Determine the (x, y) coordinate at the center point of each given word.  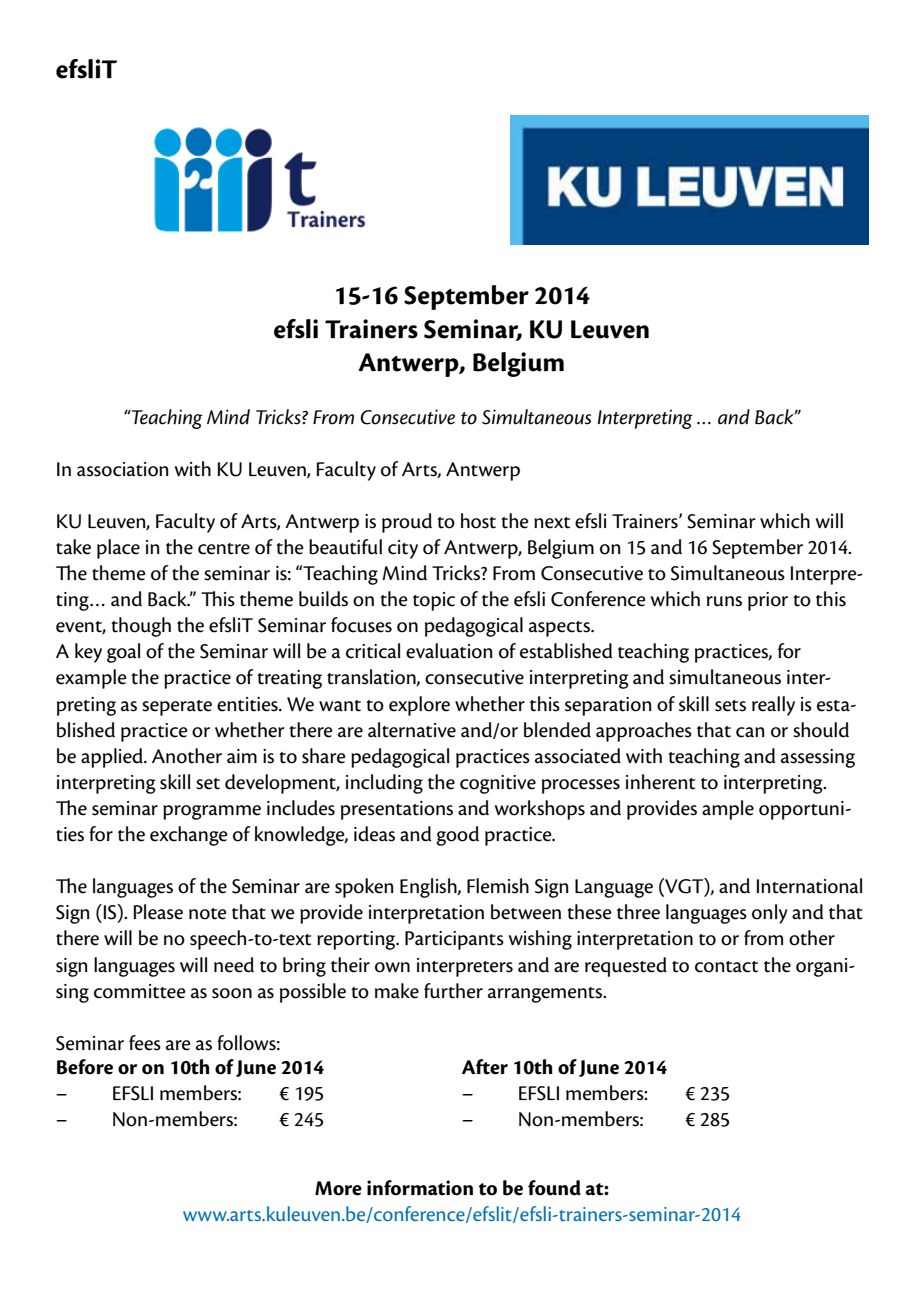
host (478, 521)
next (552, 523)
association (123, 469)
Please (158, 912)
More (338, 1188)
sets (730, 706)
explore (419, 706)
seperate (177, 708)
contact (726, 967)
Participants (454, 940)
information (420, 1188)
